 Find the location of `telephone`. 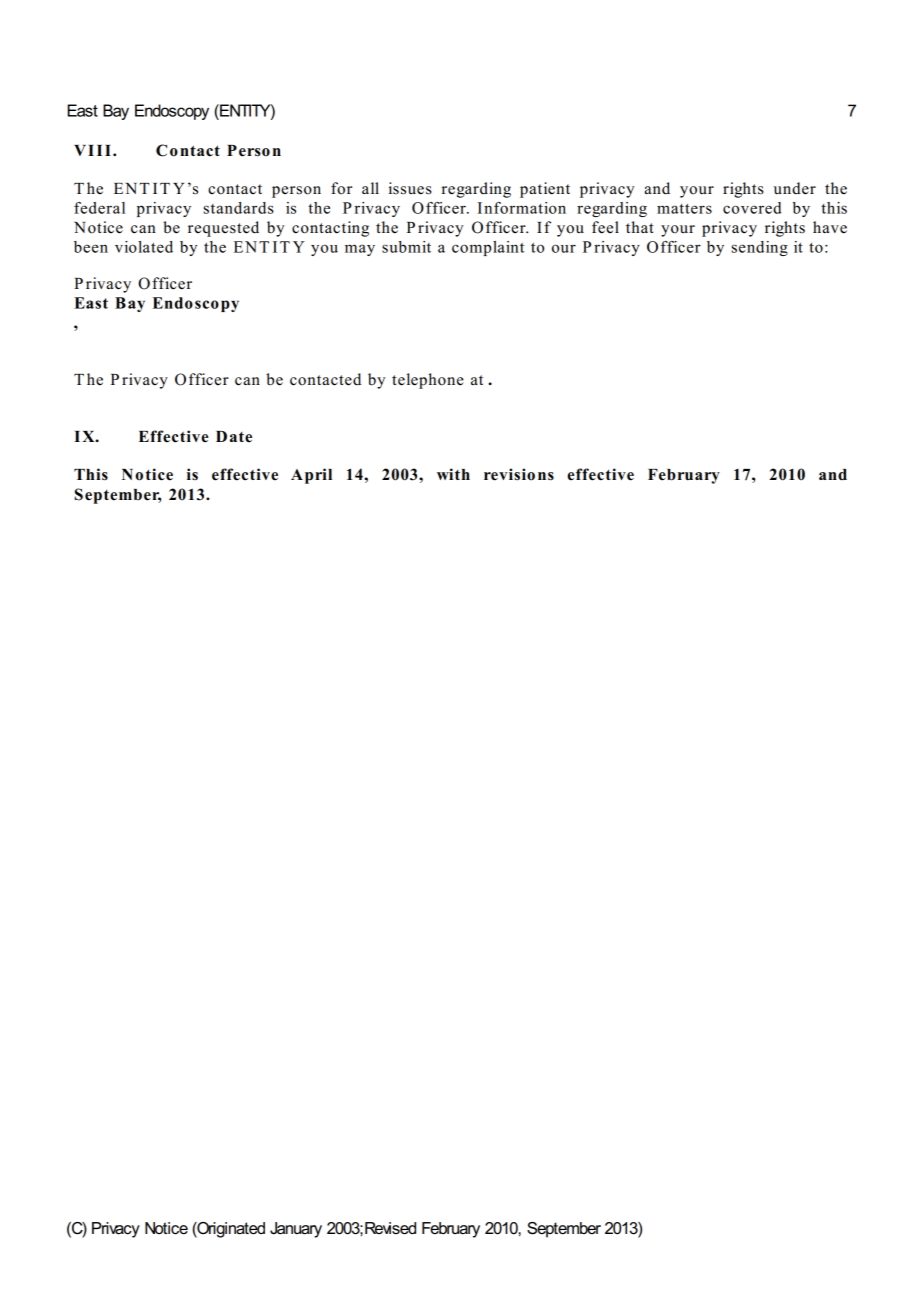

telephone is located at coordinates (428, 381).
